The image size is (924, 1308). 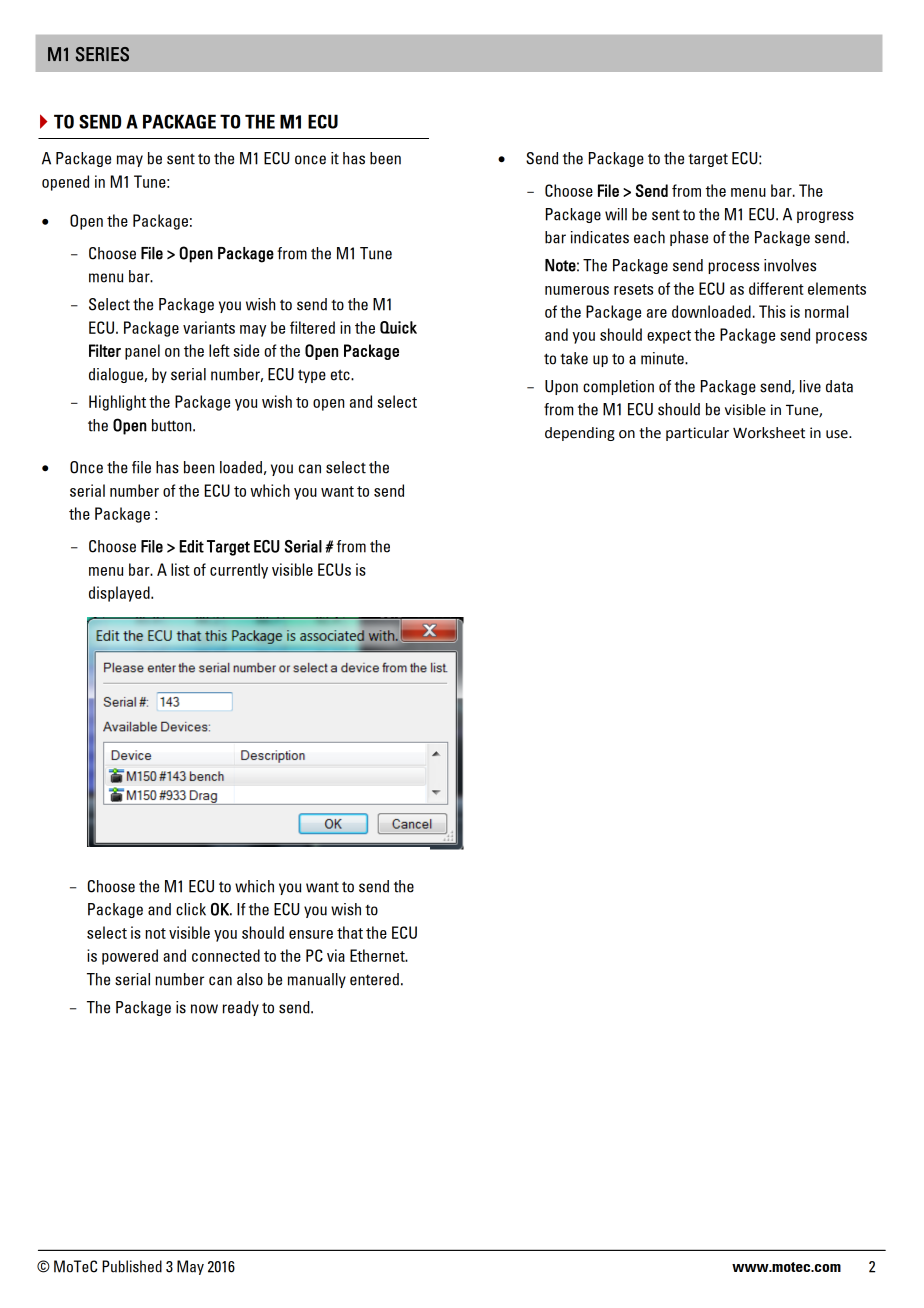 What do you see at coordinates (374, 979) in the screenshot?
I see `entered` at bounding box center [374, 979].
